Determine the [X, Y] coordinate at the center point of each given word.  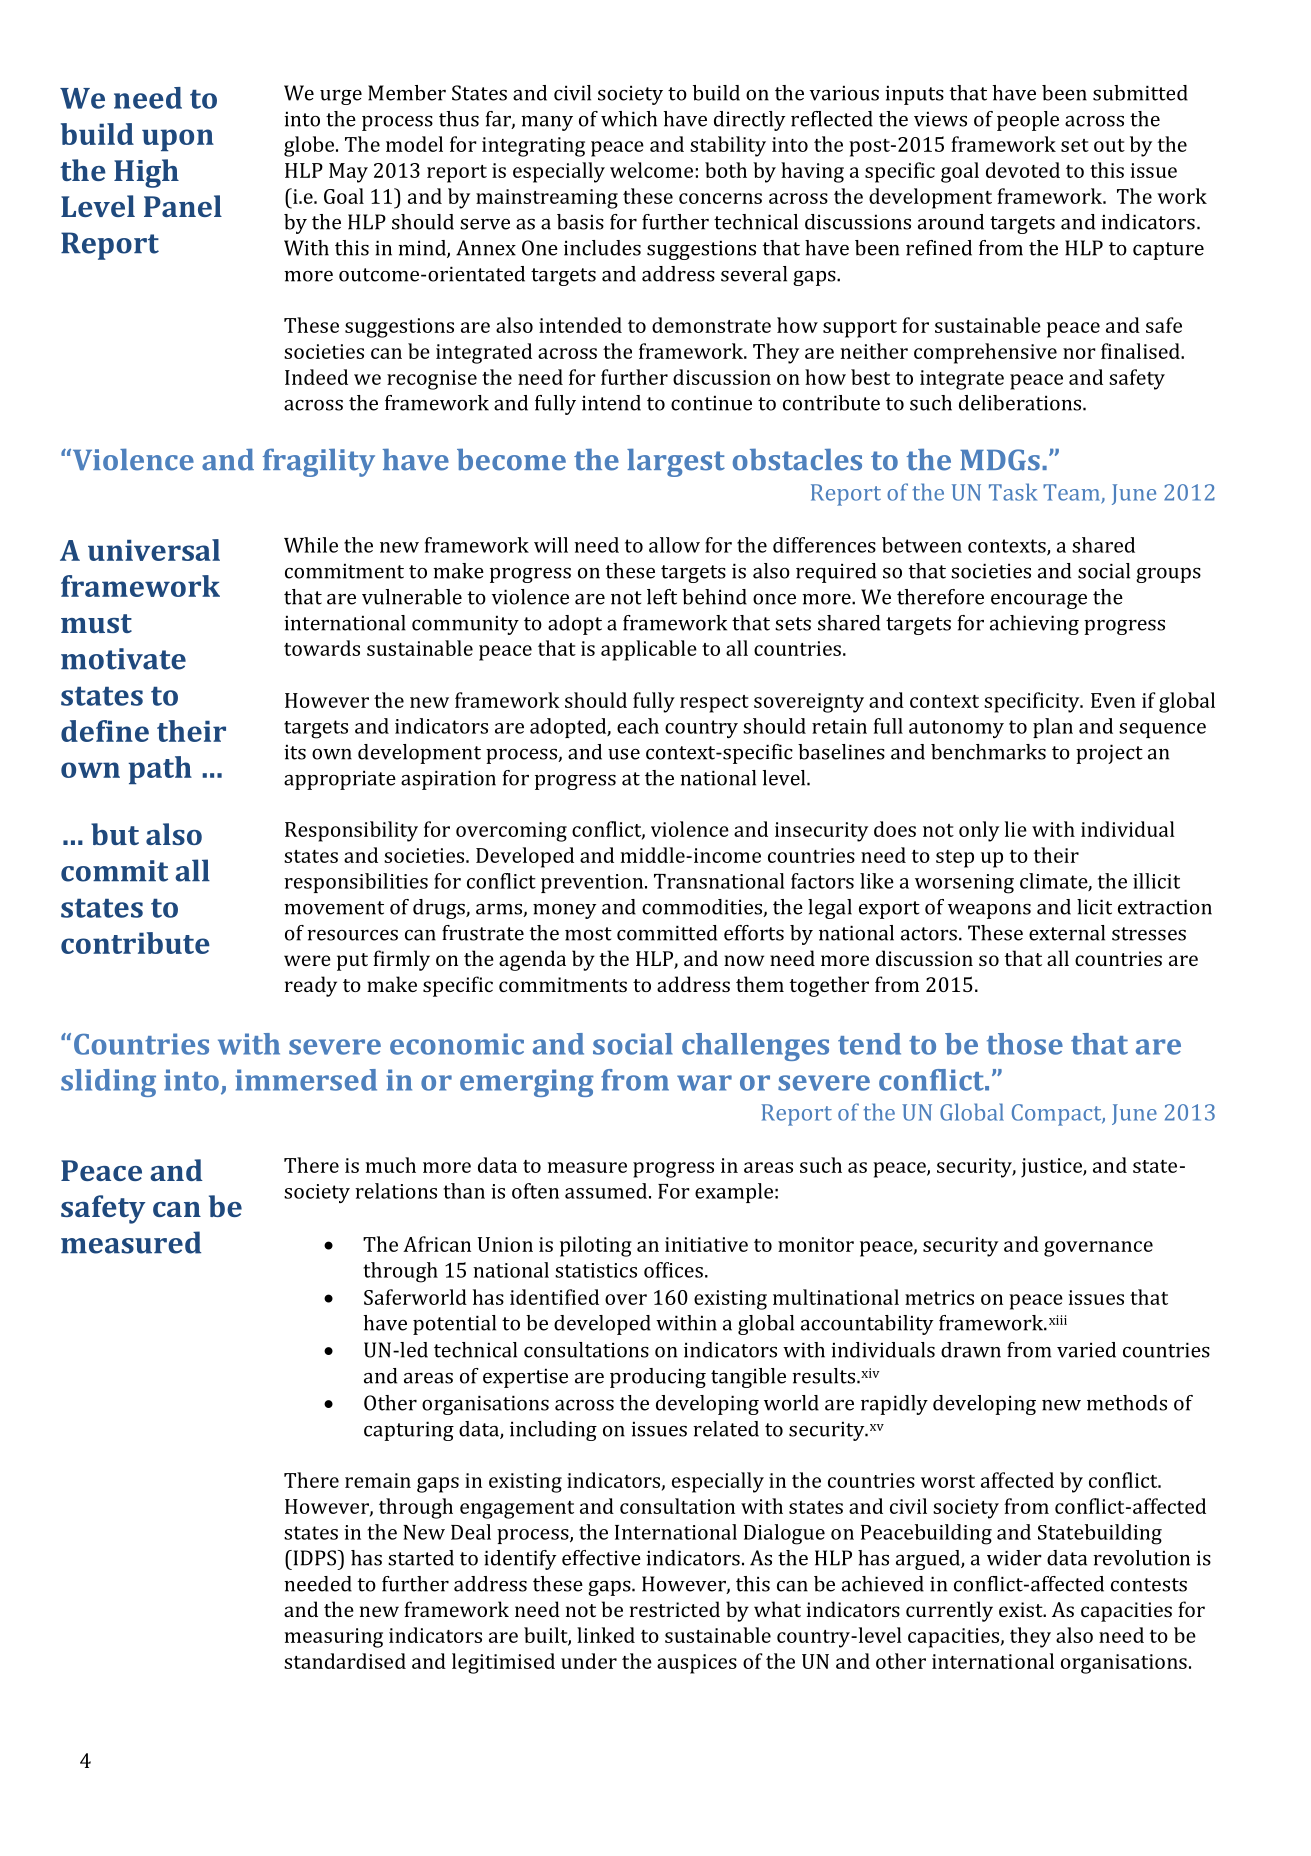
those [1025, 1044]
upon [178, 140]
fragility [319, 462]
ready [311, 986]
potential [454, 1325]
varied [1086, 1350]
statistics [596, 1270]
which [629, 119]
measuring [334, 1638]
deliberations [1021, 403]
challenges [755, 1047]
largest [676, 463]
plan [1053, 728]
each [638, 726]
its [295, 752]
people [1028, 121]
